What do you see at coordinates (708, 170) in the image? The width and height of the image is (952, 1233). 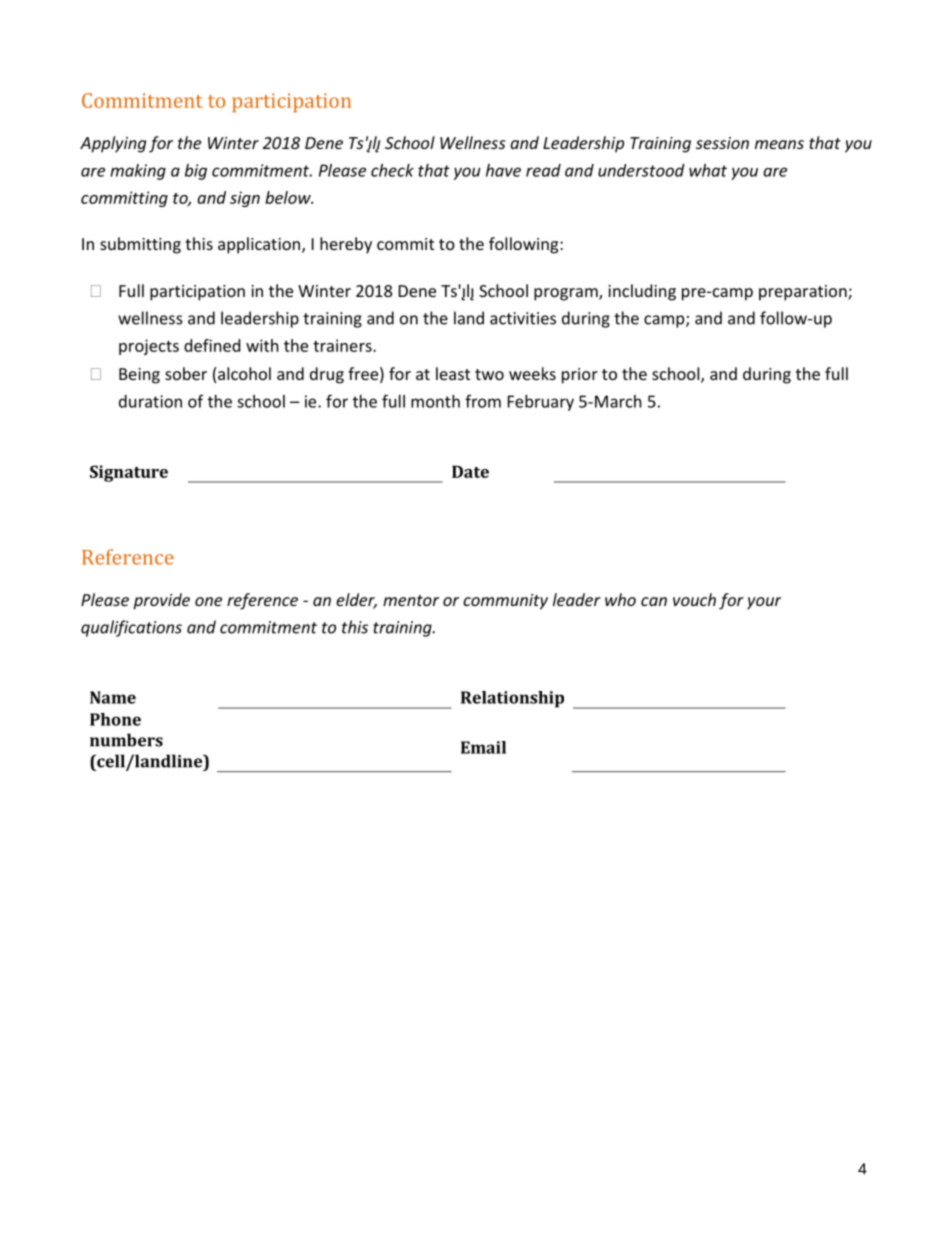 I see `what` at bounding box center [708, 170].
